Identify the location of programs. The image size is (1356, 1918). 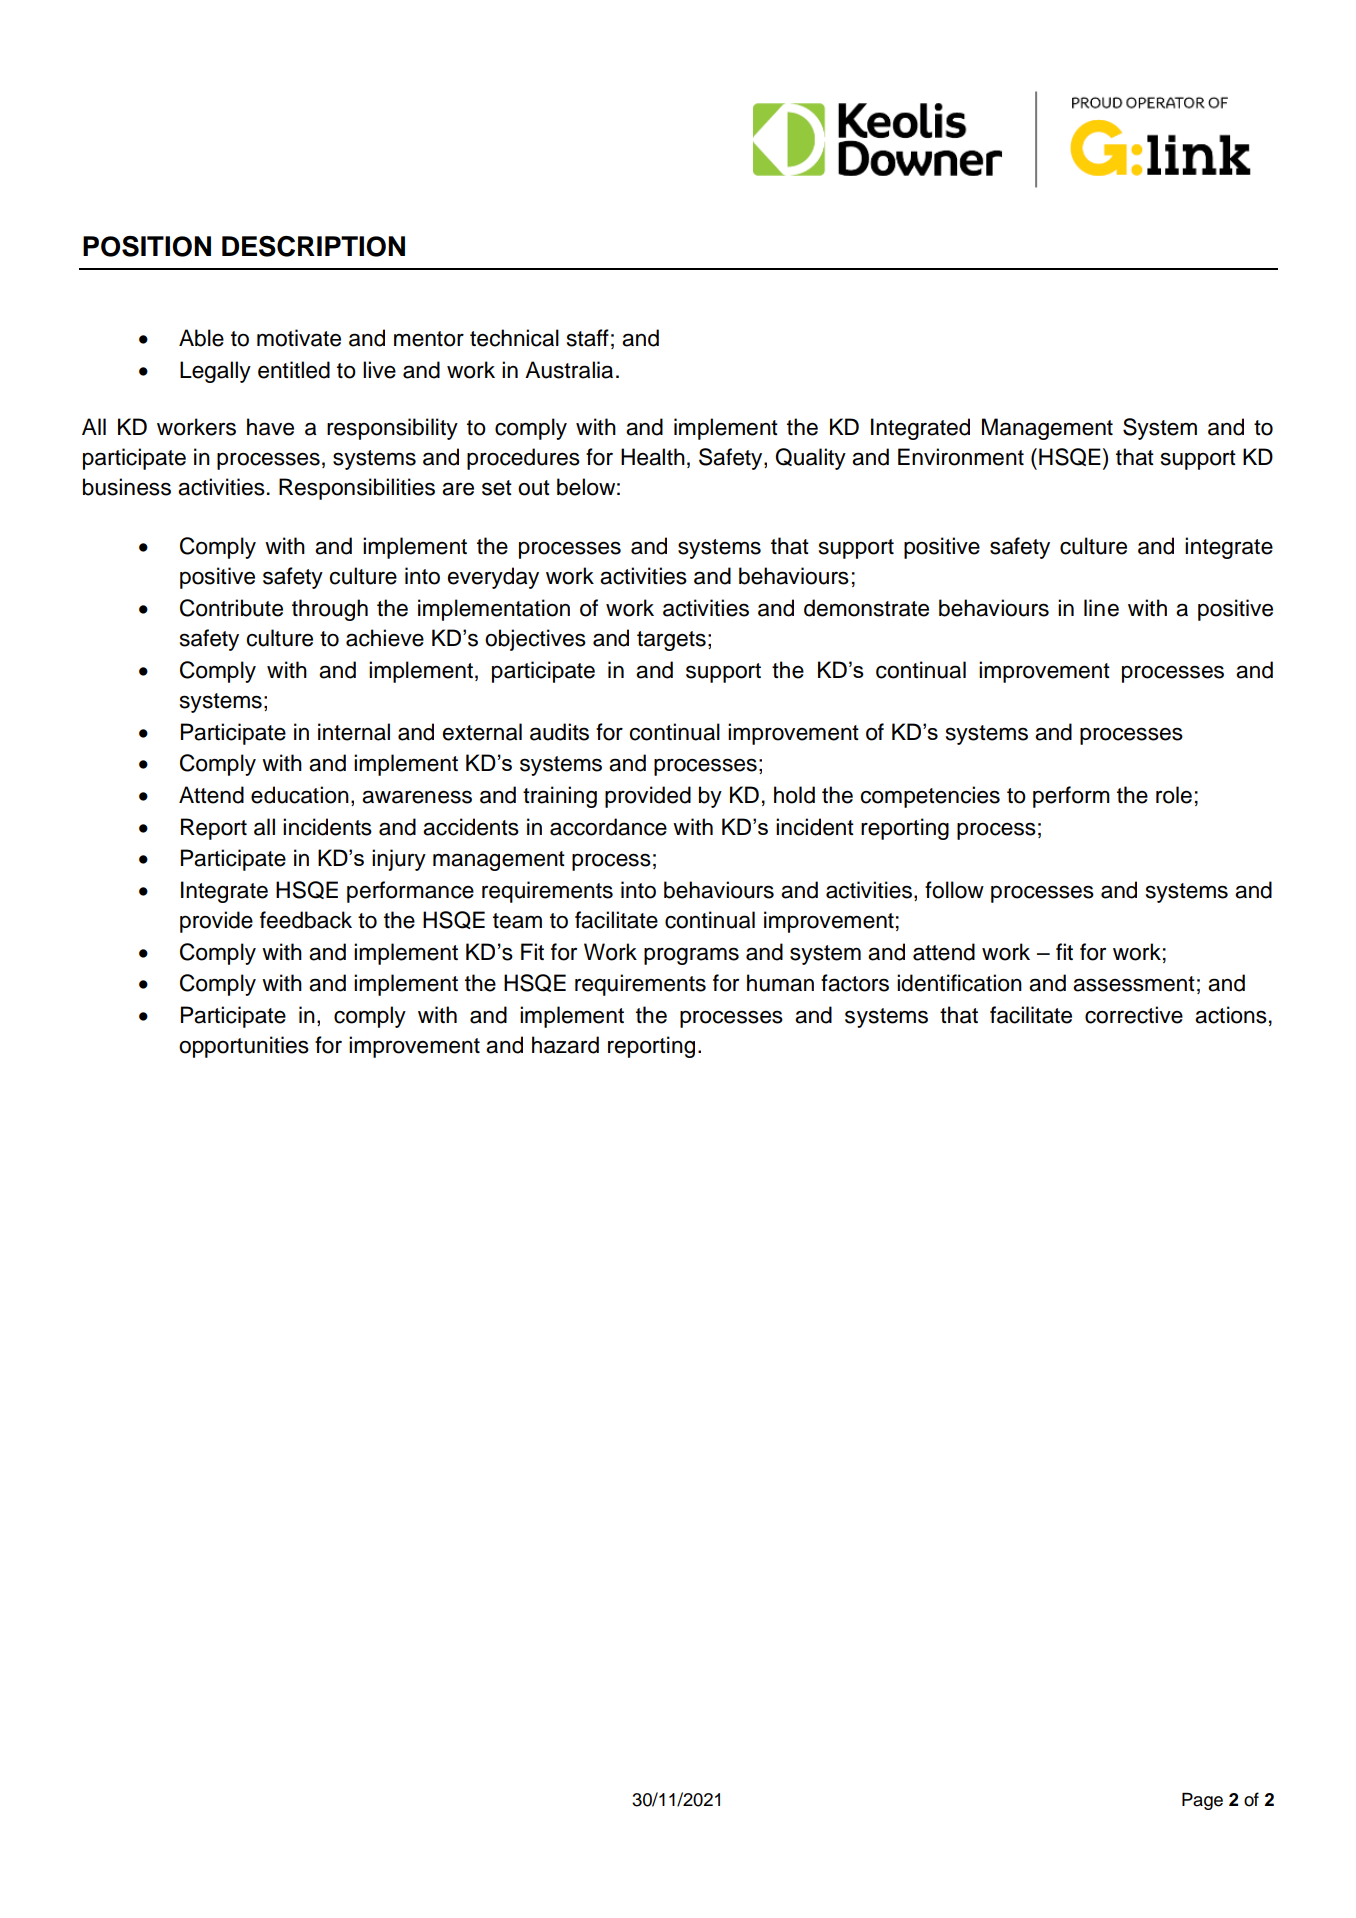
(691, 956).
